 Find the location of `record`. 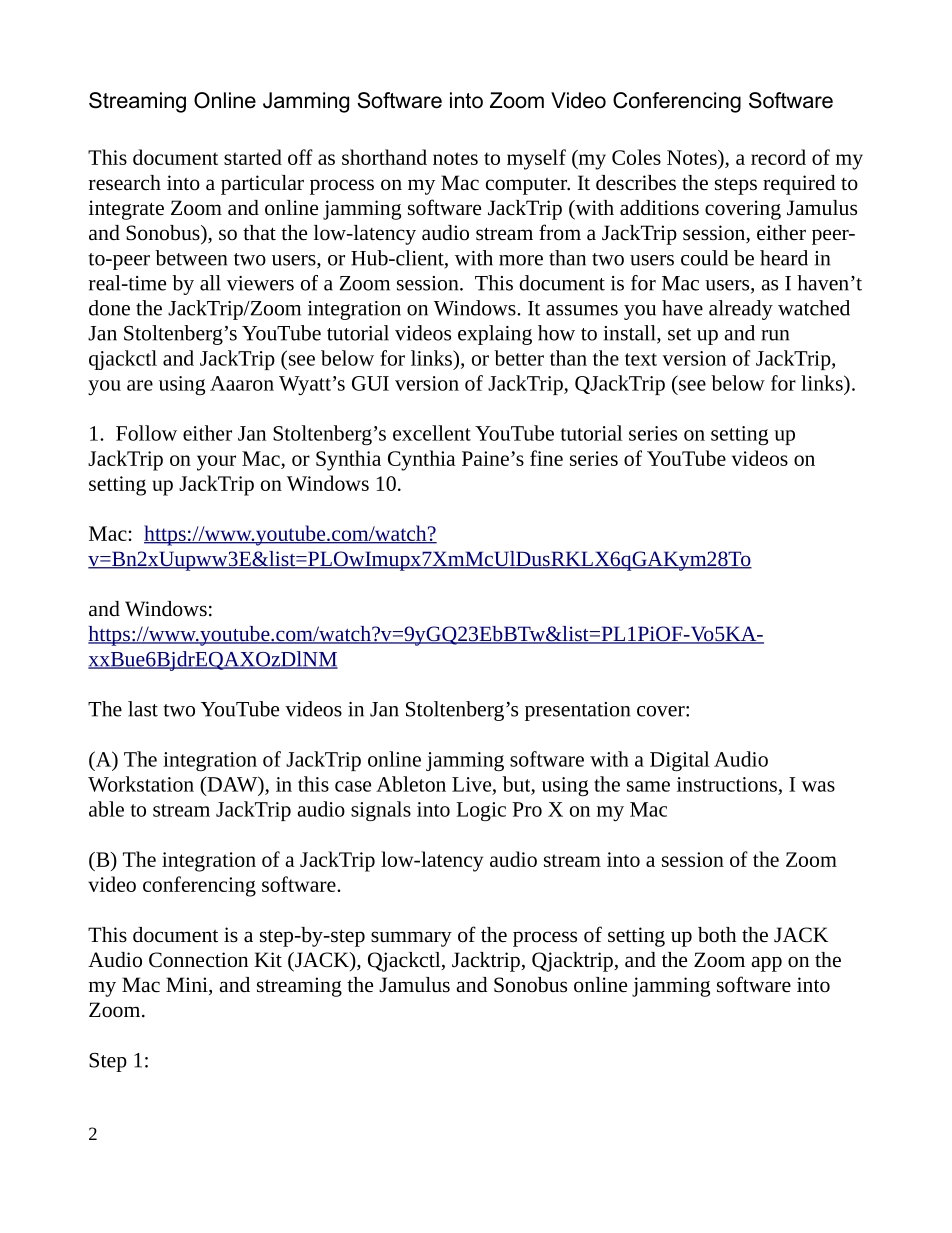

record is located at coordinates (778, 157).
